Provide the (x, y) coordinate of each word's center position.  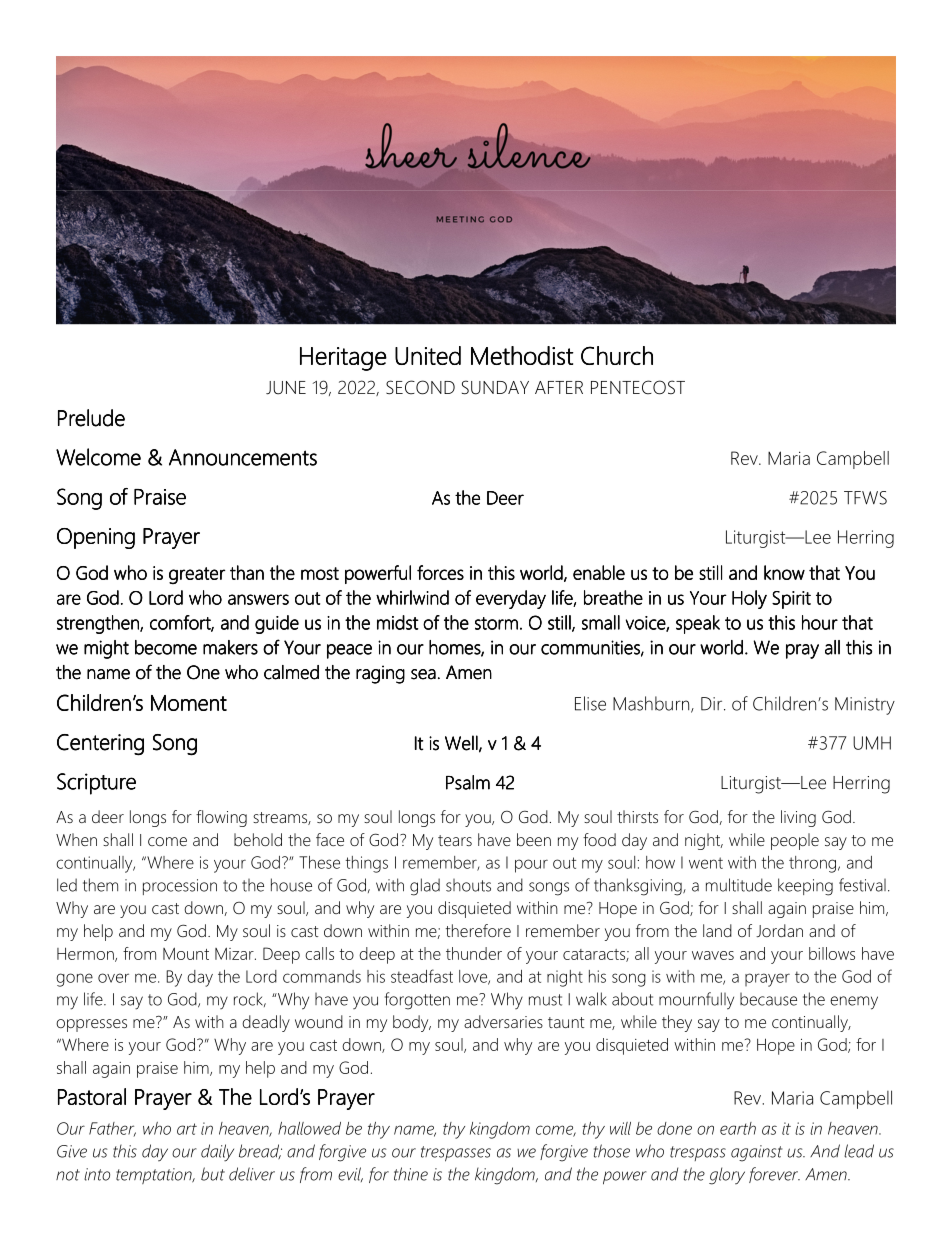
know (784, 572)
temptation (155, 1176)
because (768, 999)
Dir (713, 704)
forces (440, 572)
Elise (590, 703)
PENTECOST (638, 387)
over (113, 978)
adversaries (503, 1021)
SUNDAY (495, 387)
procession (180, 887)
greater (197, 575)
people (795, 841)
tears (455, 840)
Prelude (91, 418)
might (106, 649)
